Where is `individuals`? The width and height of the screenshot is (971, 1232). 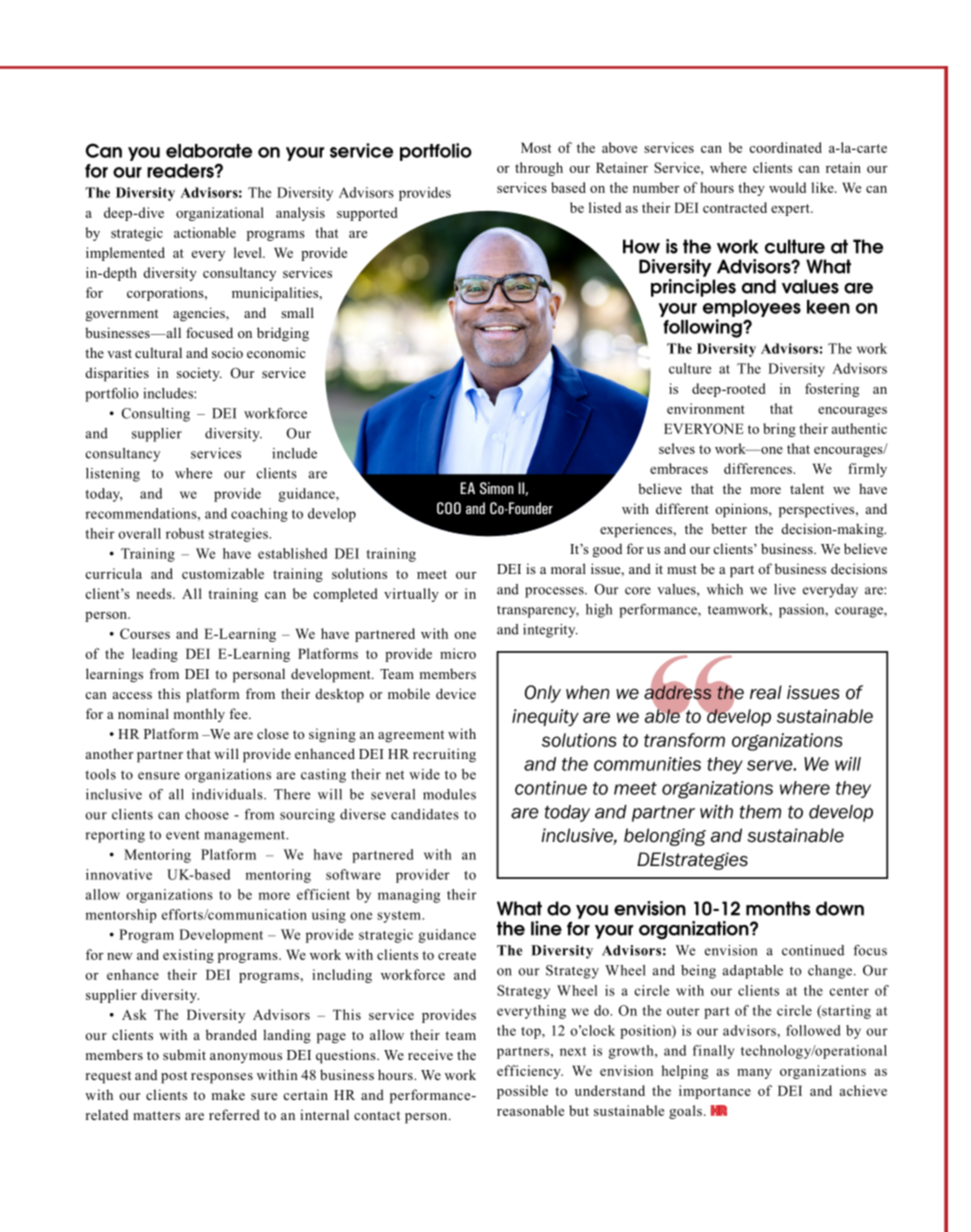 individuals is located at coordinates (228, 794).
